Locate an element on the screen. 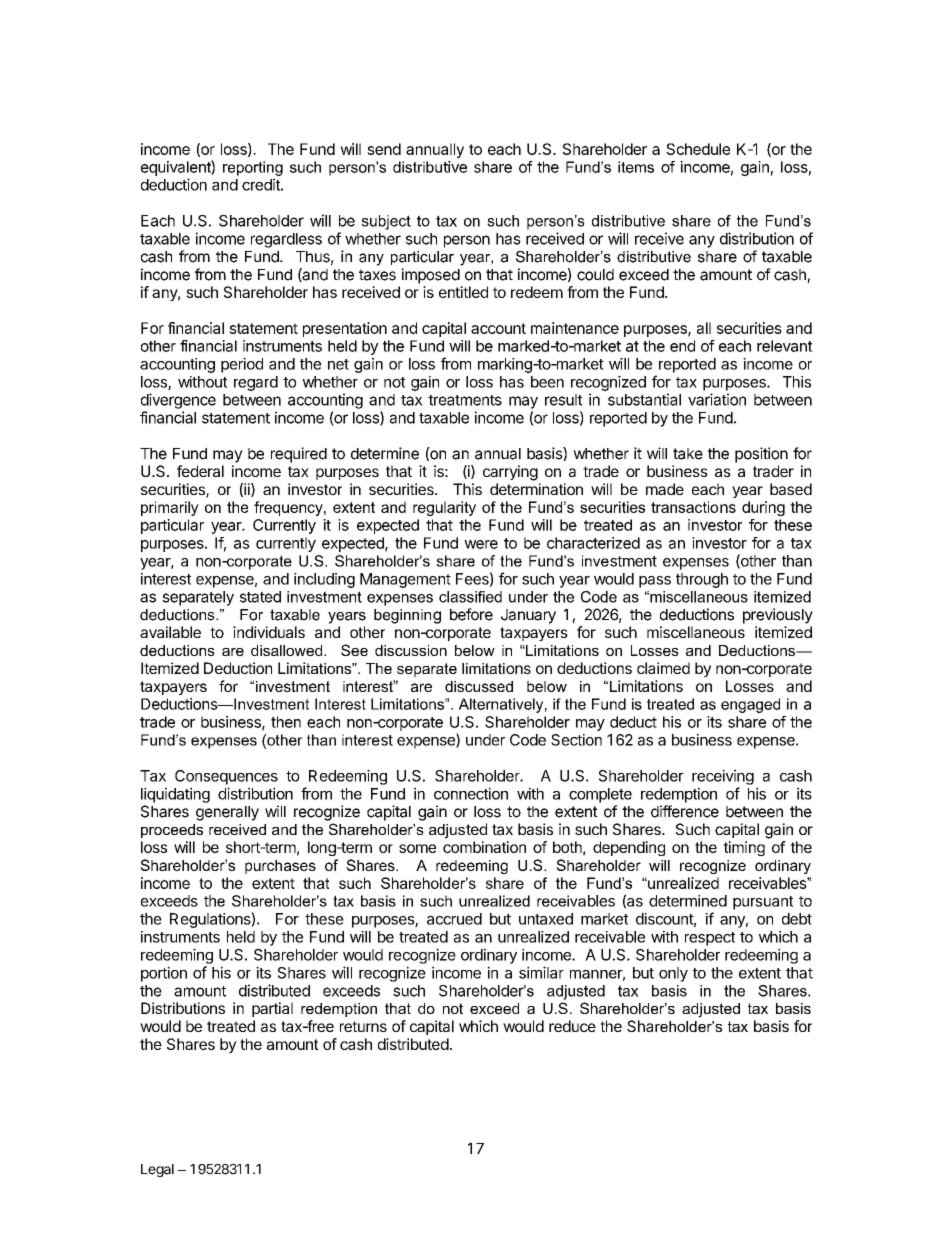 The image size is (952, 1233). reduce is located at coordinates (572, 1026).
